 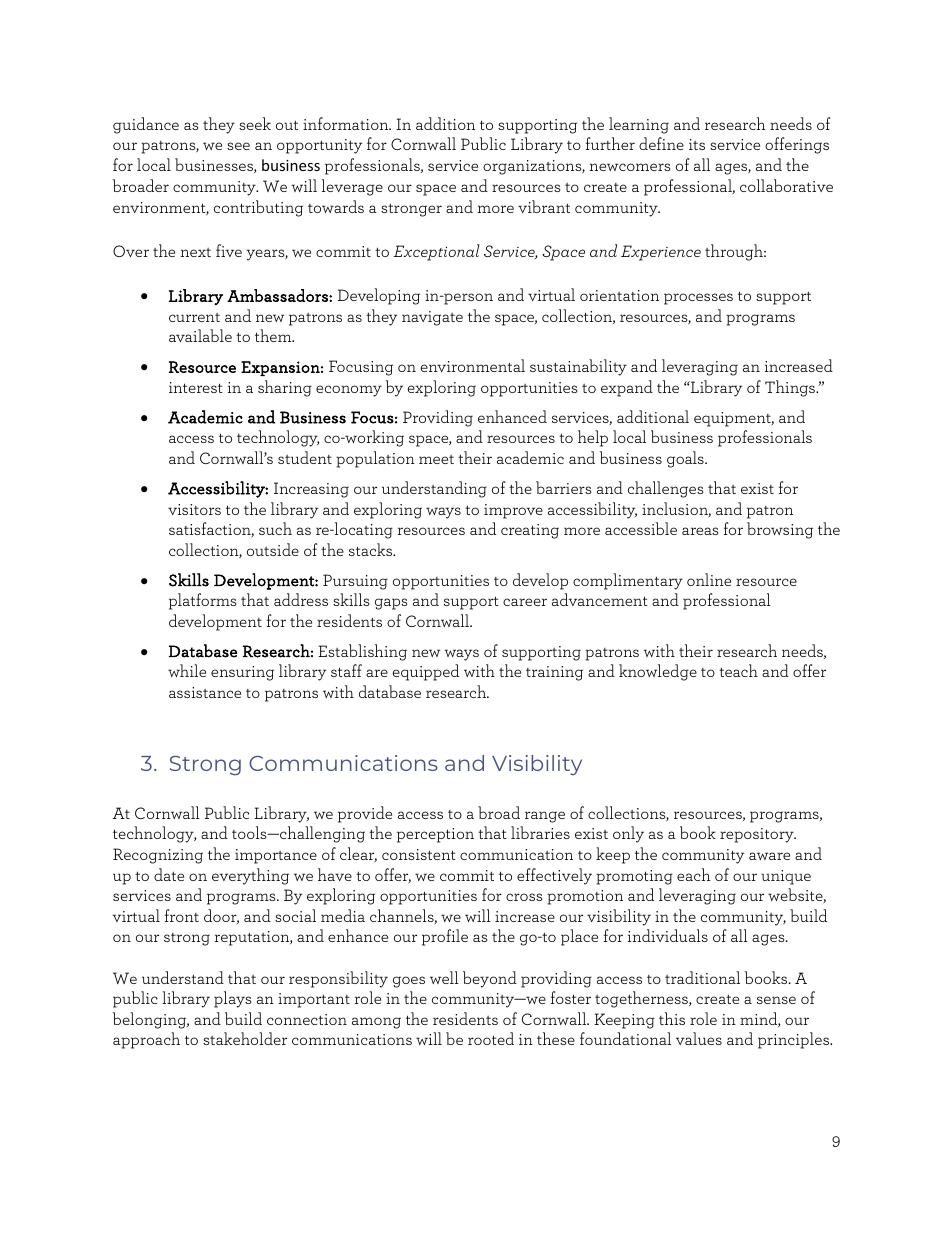 What do you see at coordinates (758, 835) in the page?
I see `repository` at bounding box center [758, 835].
